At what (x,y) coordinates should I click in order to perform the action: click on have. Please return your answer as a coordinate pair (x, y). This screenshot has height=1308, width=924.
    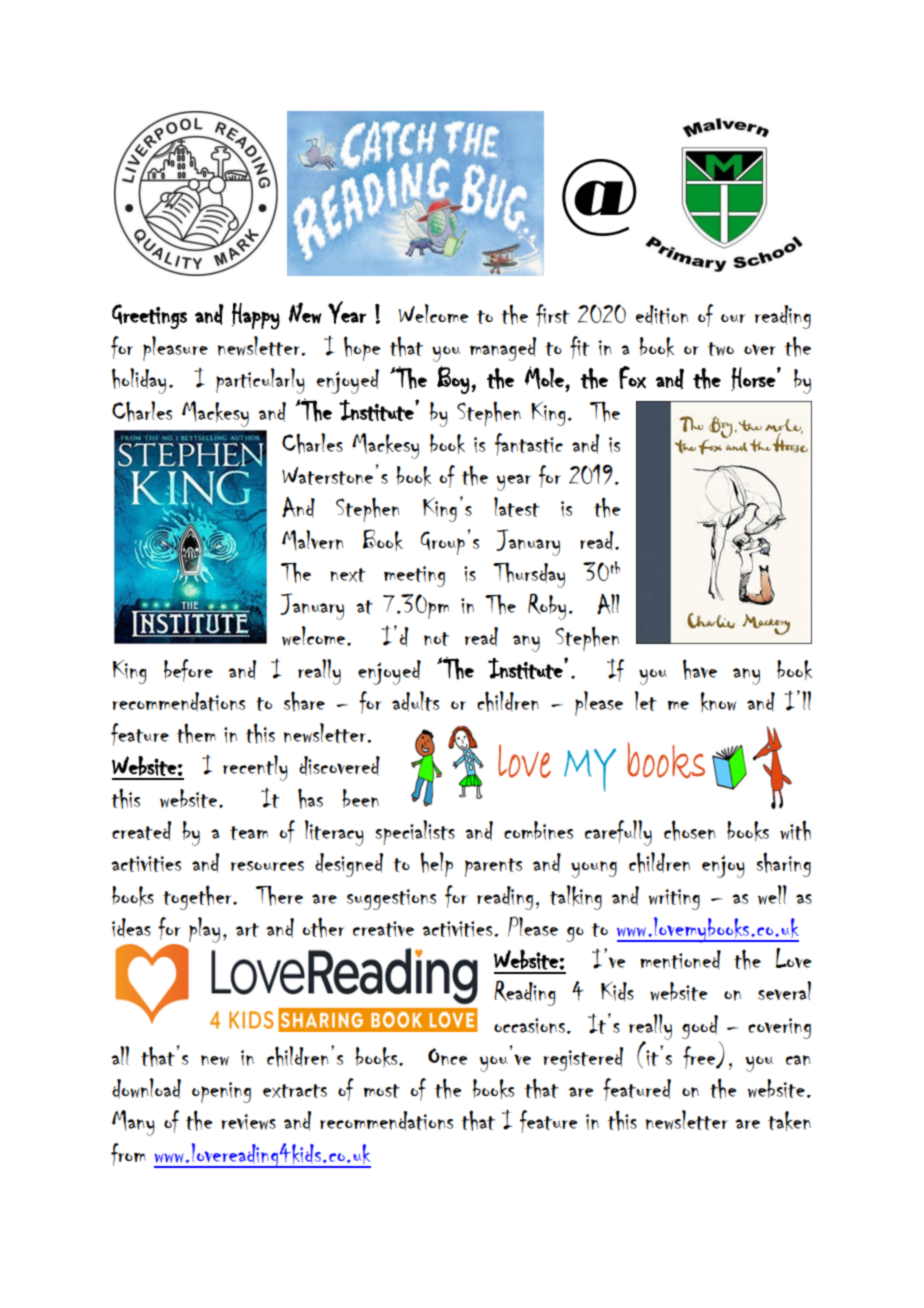
    Looking at the image, I should click on (700, 669).
